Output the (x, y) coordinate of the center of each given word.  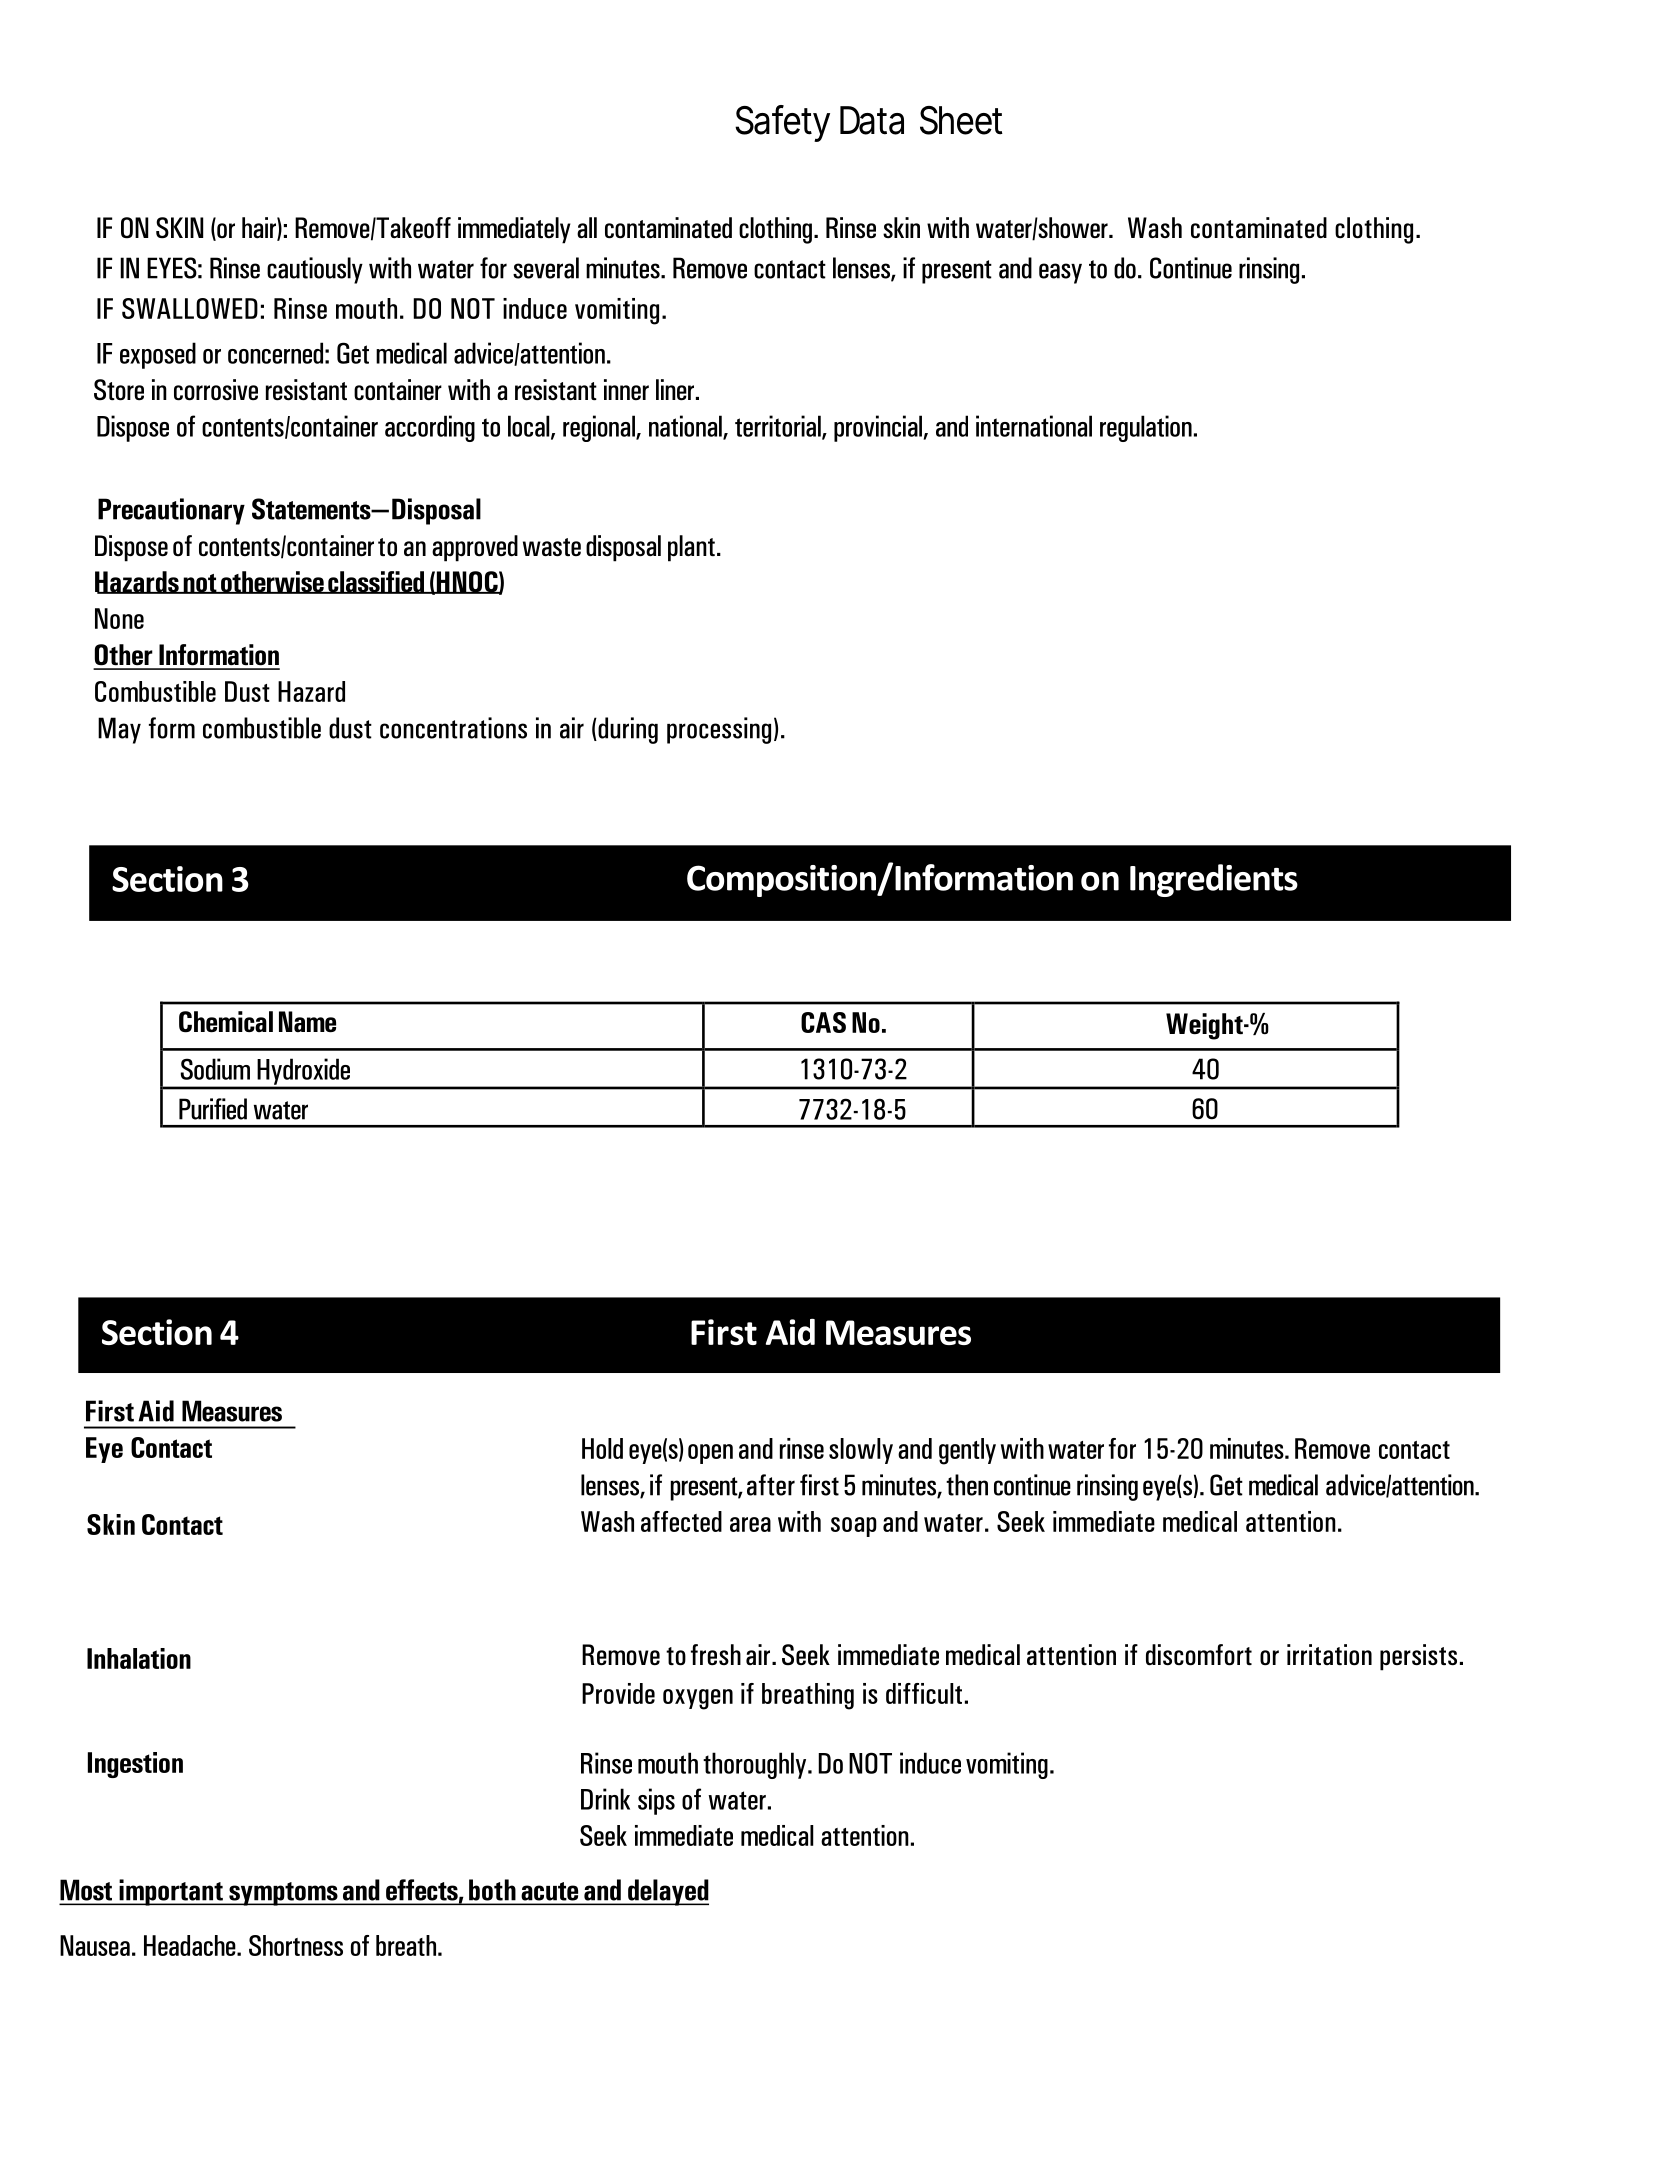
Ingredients (1214, 880)
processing (719, 730)
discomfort (1199, 1655)
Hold (602, 1448)
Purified (213, 1109)
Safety (782, 123)
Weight (1205, 1026)
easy (1060, 273)
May (119, 730)
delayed (667, 1892)
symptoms (283, 1894)
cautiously (315, 270)
